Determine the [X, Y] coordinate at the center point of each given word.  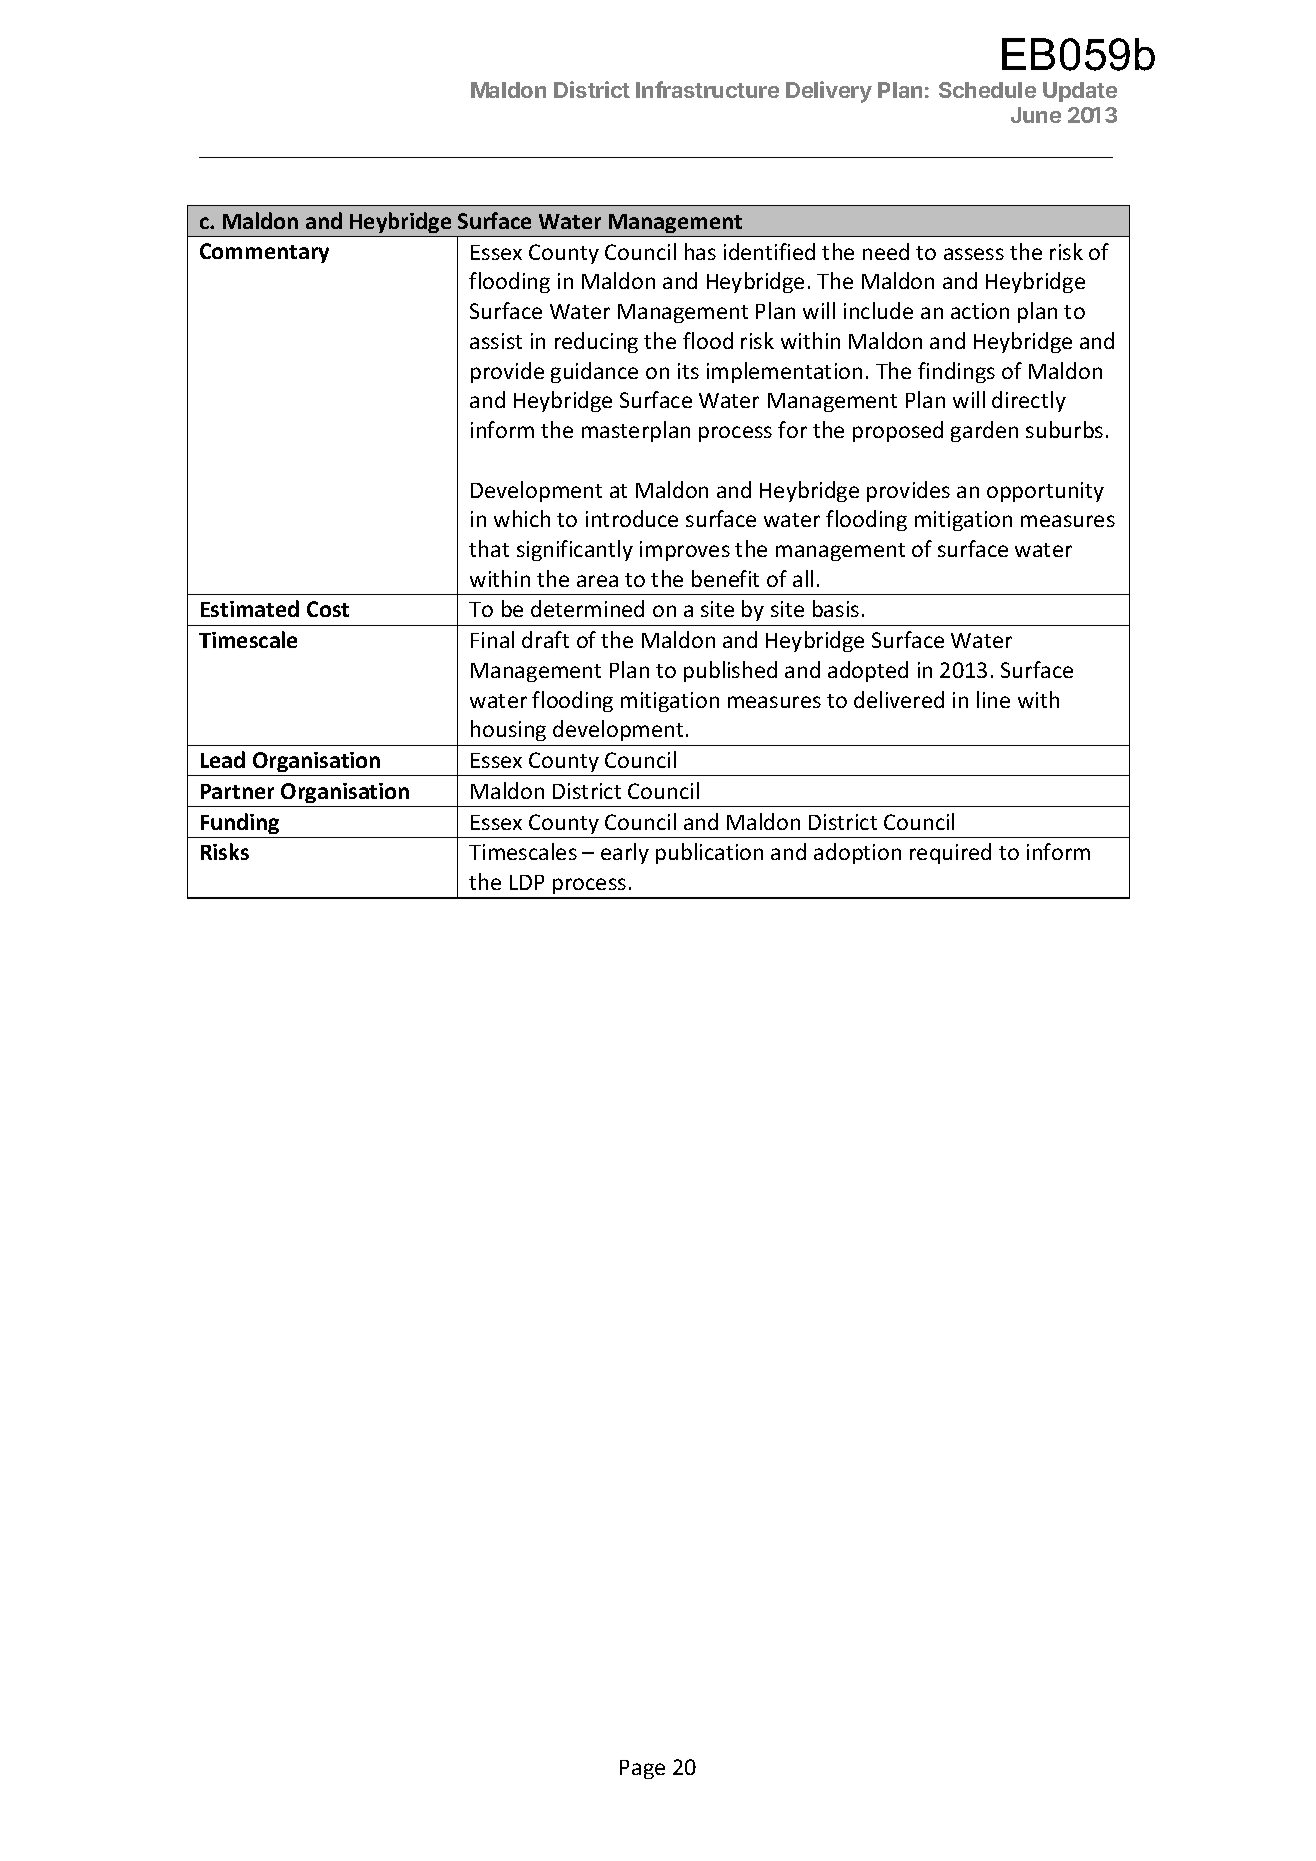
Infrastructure [707, 89]
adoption [857, 853]
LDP [527, 882]
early [625, 853]
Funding [240, 823]
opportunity [1045, 492]
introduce [632, 518]
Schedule [987, 90]
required [950, 853]
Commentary [264, 253]
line [993, 699]
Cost [328, 609]
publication [709, 853]
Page [642, 1769]
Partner [237, 791]
